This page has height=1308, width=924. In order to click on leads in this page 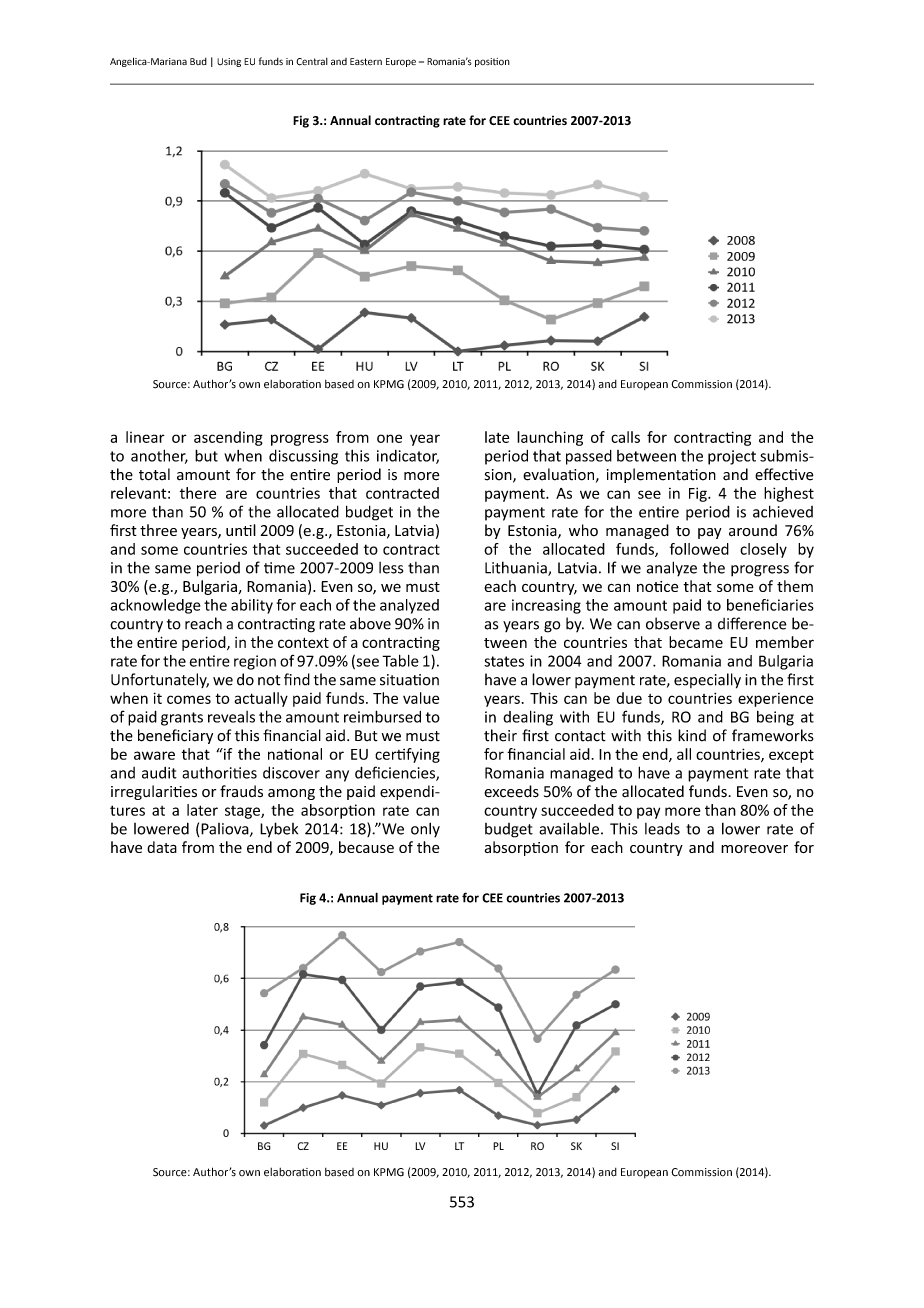, I will do `click(662, 828)`.
